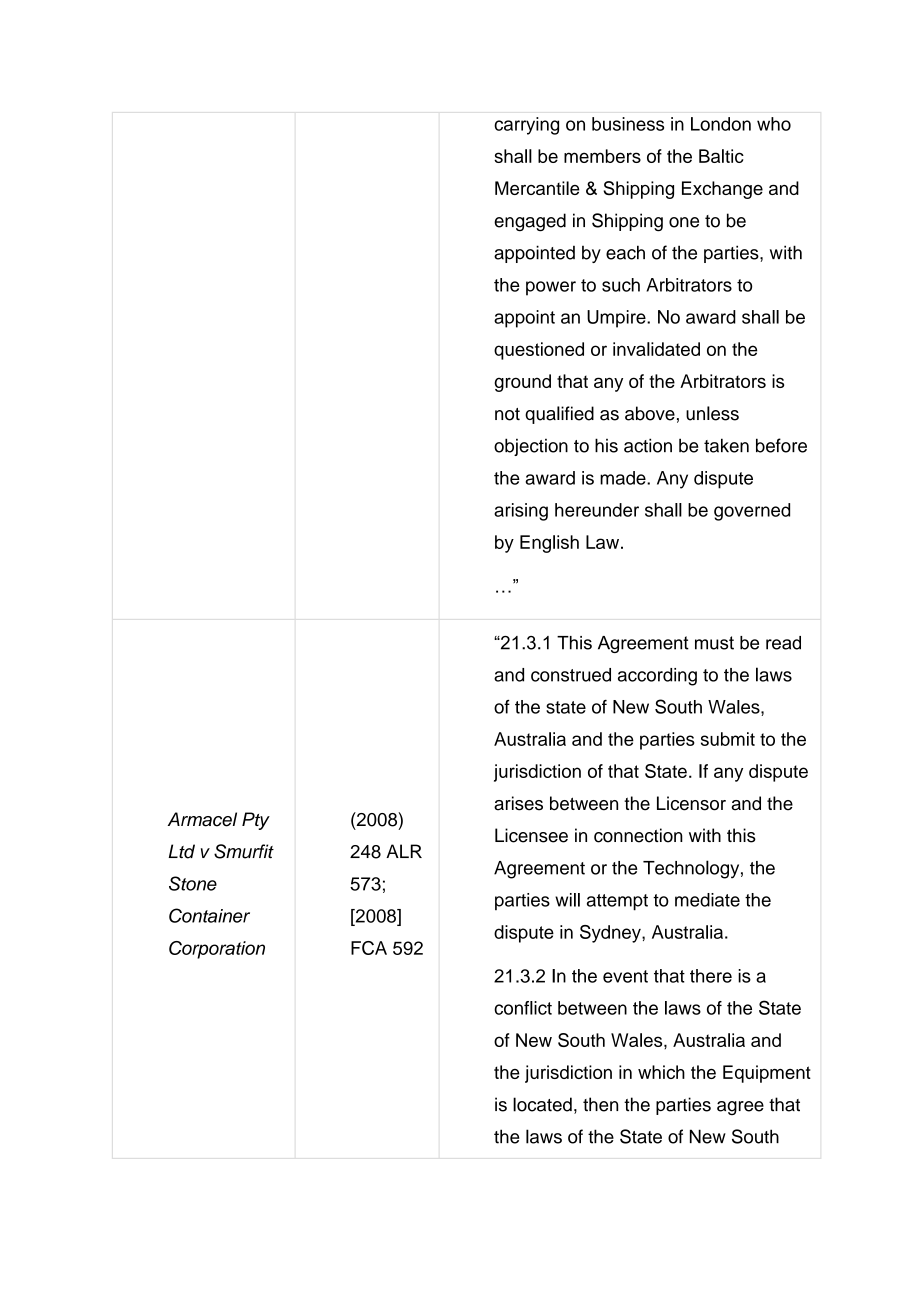 This screenshot has width=924, height=1308. I want to click on Mercantile, so click(537, 188).
